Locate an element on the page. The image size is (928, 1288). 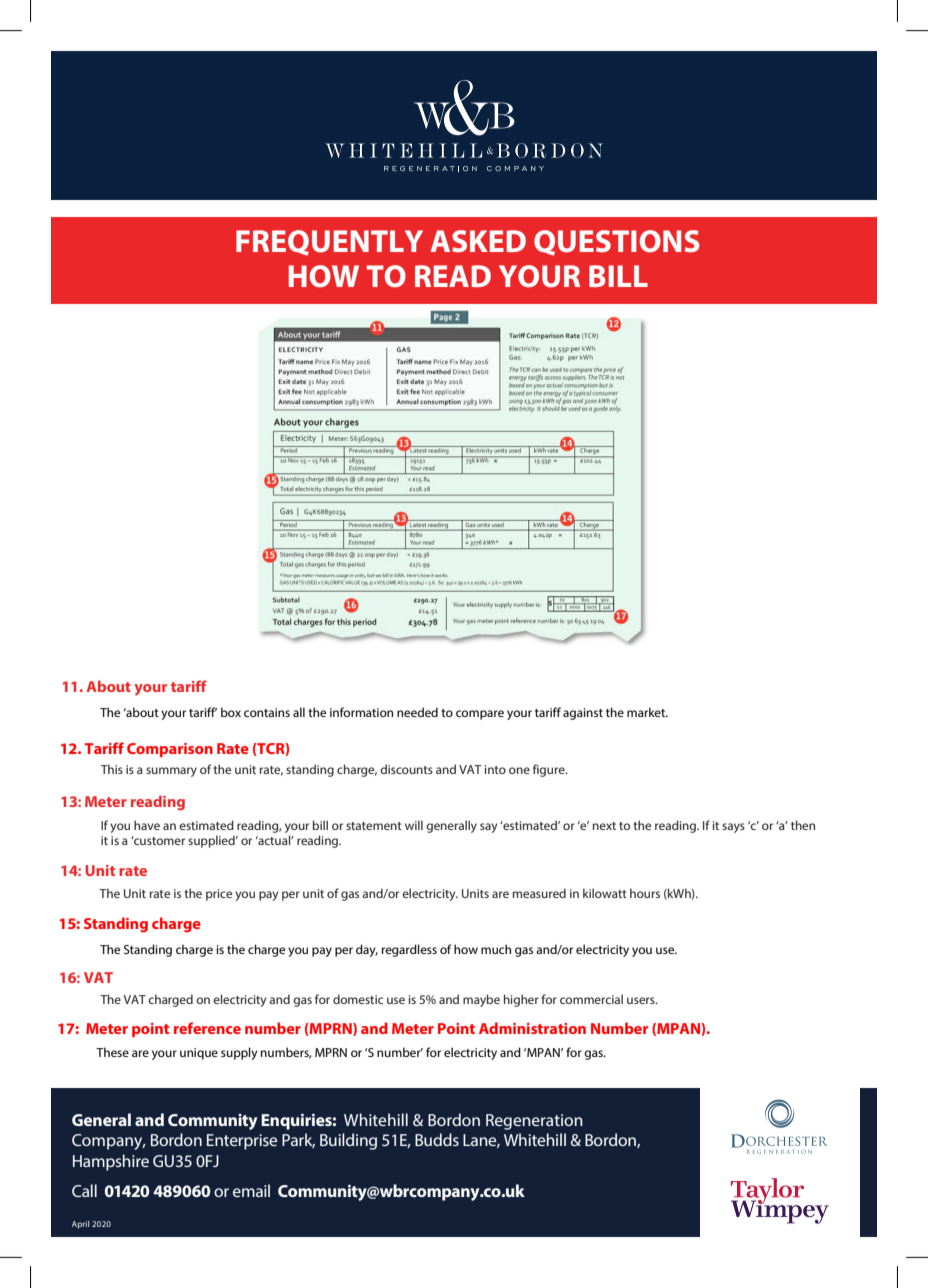
market is located at coordinates (647, 712).
